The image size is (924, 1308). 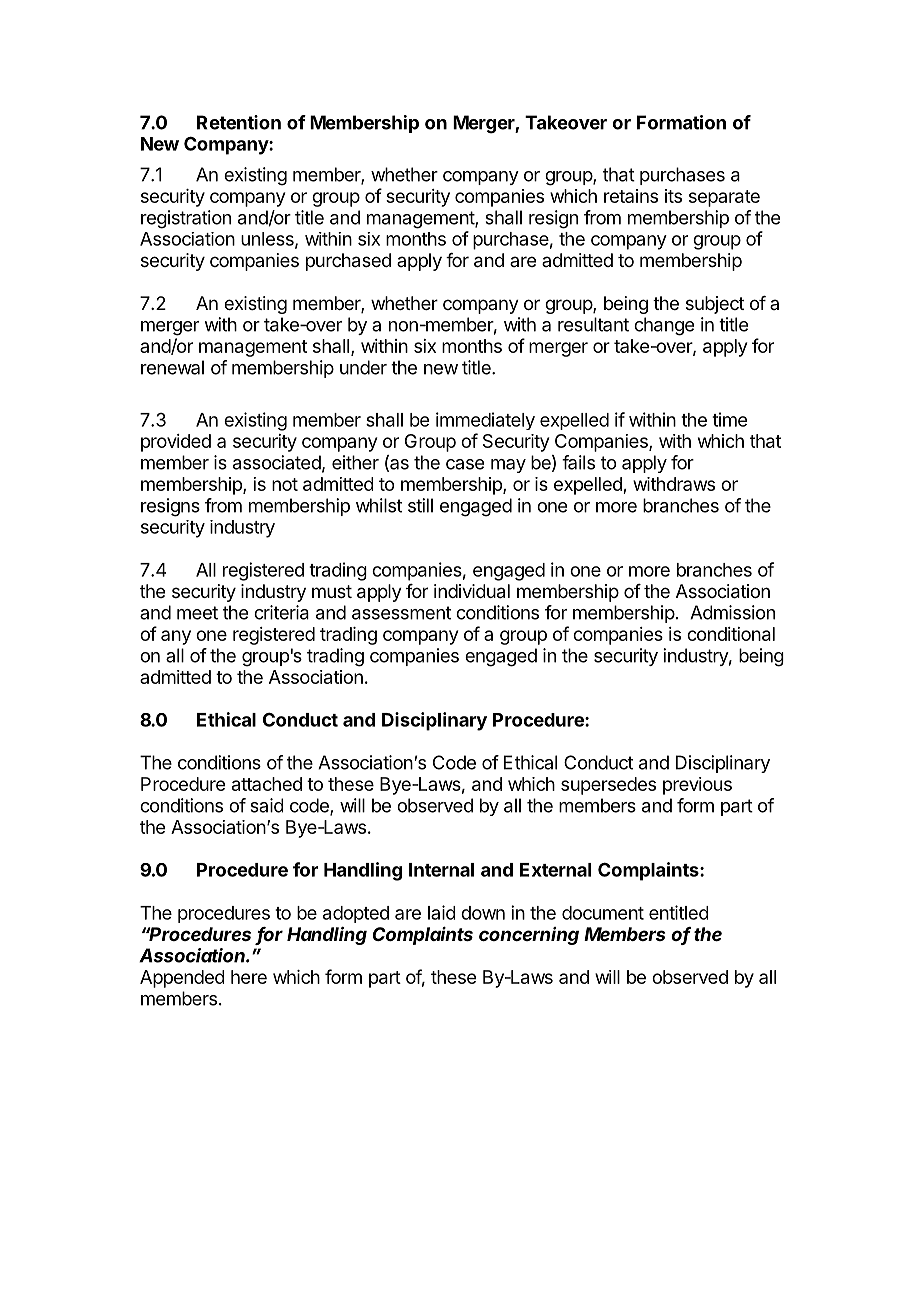 I want to click on laid, so click(x=441, y=912).
